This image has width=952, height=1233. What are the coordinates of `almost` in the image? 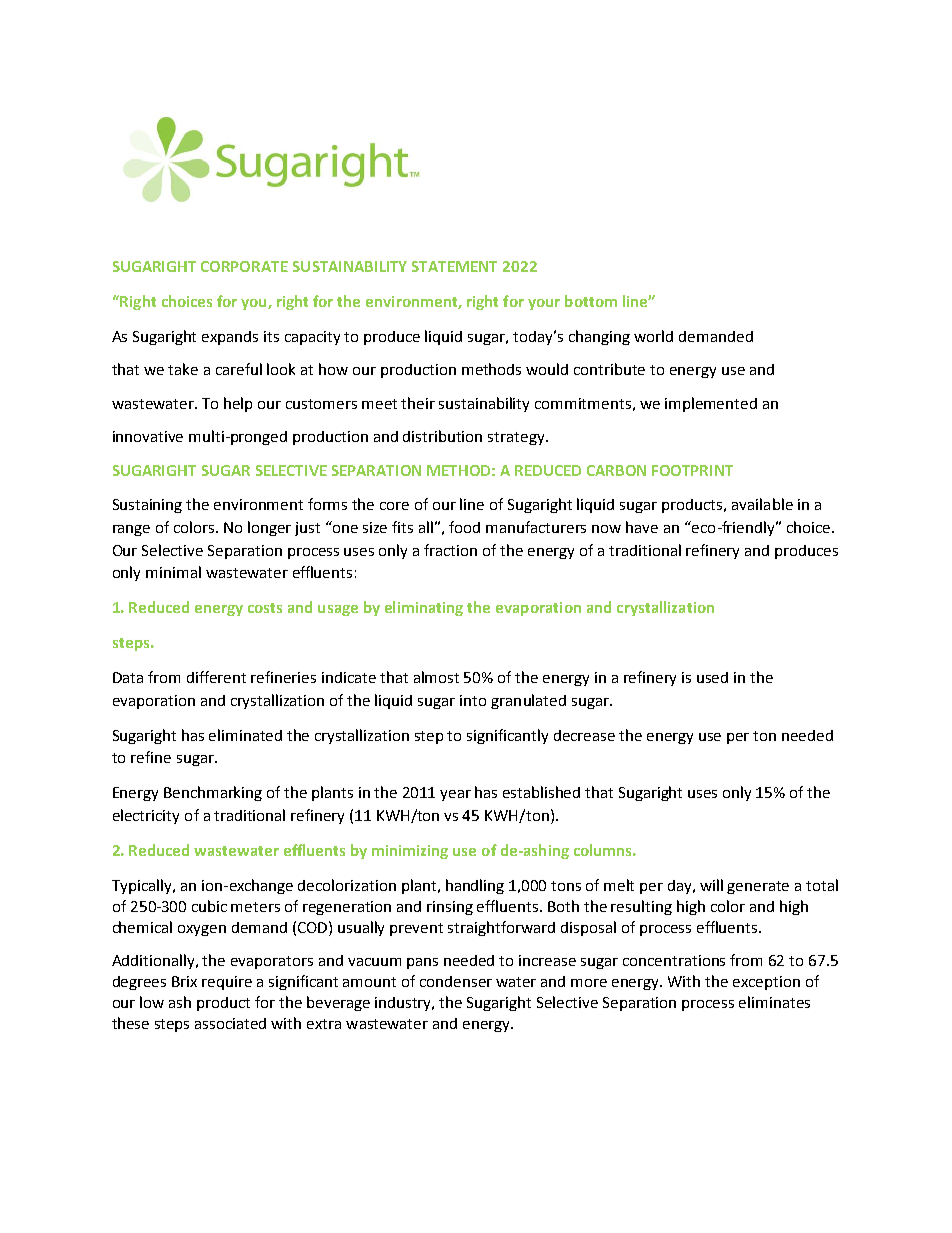 It's located at (436, 677).
